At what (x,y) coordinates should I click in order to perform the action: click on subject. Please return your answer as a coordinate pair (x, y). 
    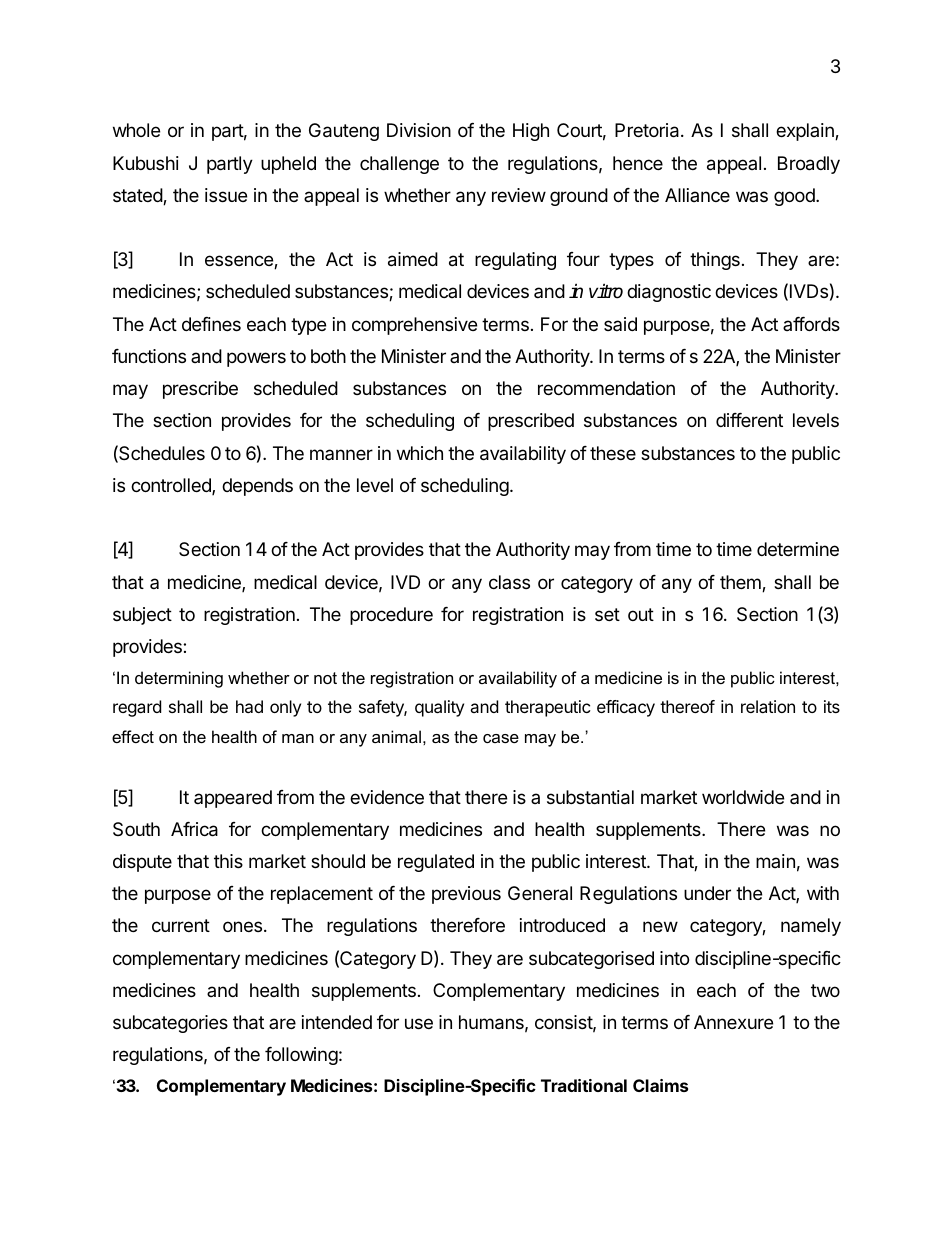
    Looking at the image, I should click on (142, 616).
